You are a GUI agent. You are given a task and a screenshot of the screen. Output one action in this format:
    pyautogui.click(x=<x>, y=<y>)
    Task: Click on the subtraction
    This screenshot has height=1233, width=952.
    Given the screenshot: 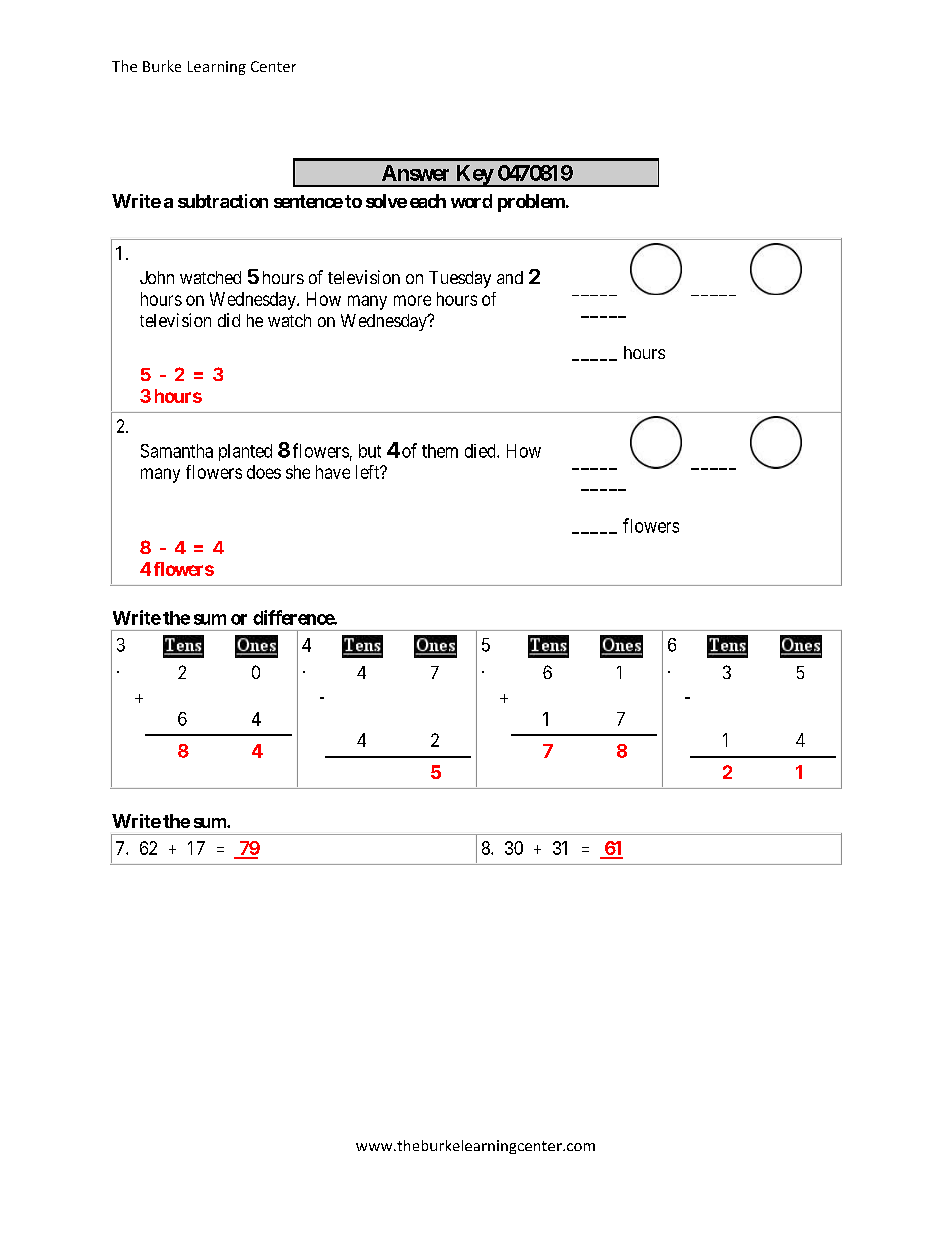 What is the action you would take?
    pyautogui.click(x=223, y=201)
